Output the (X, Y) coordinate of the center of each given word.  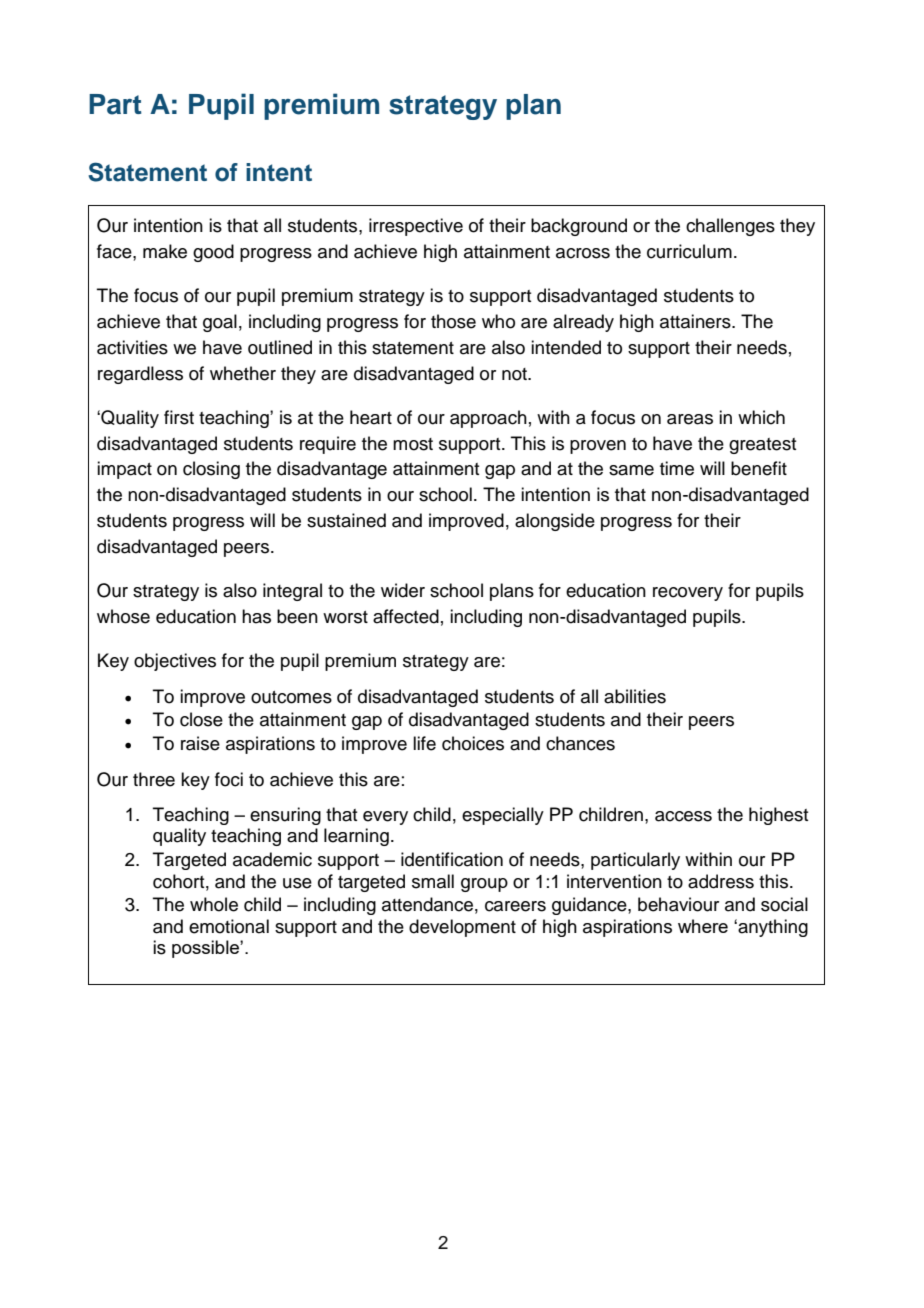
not (516, 374)
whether (243, 373)
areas (690, 419)
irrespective (416, 227)
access (683, 816)
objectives (175, 662)
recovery (688, 594)
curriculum (689, 251)
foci (229, 779)
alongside (555, 522)
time (677, 468)
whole (214, 904)
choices (473, 743)
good (213, 253)
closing (211, 470)
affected (406, 616)
